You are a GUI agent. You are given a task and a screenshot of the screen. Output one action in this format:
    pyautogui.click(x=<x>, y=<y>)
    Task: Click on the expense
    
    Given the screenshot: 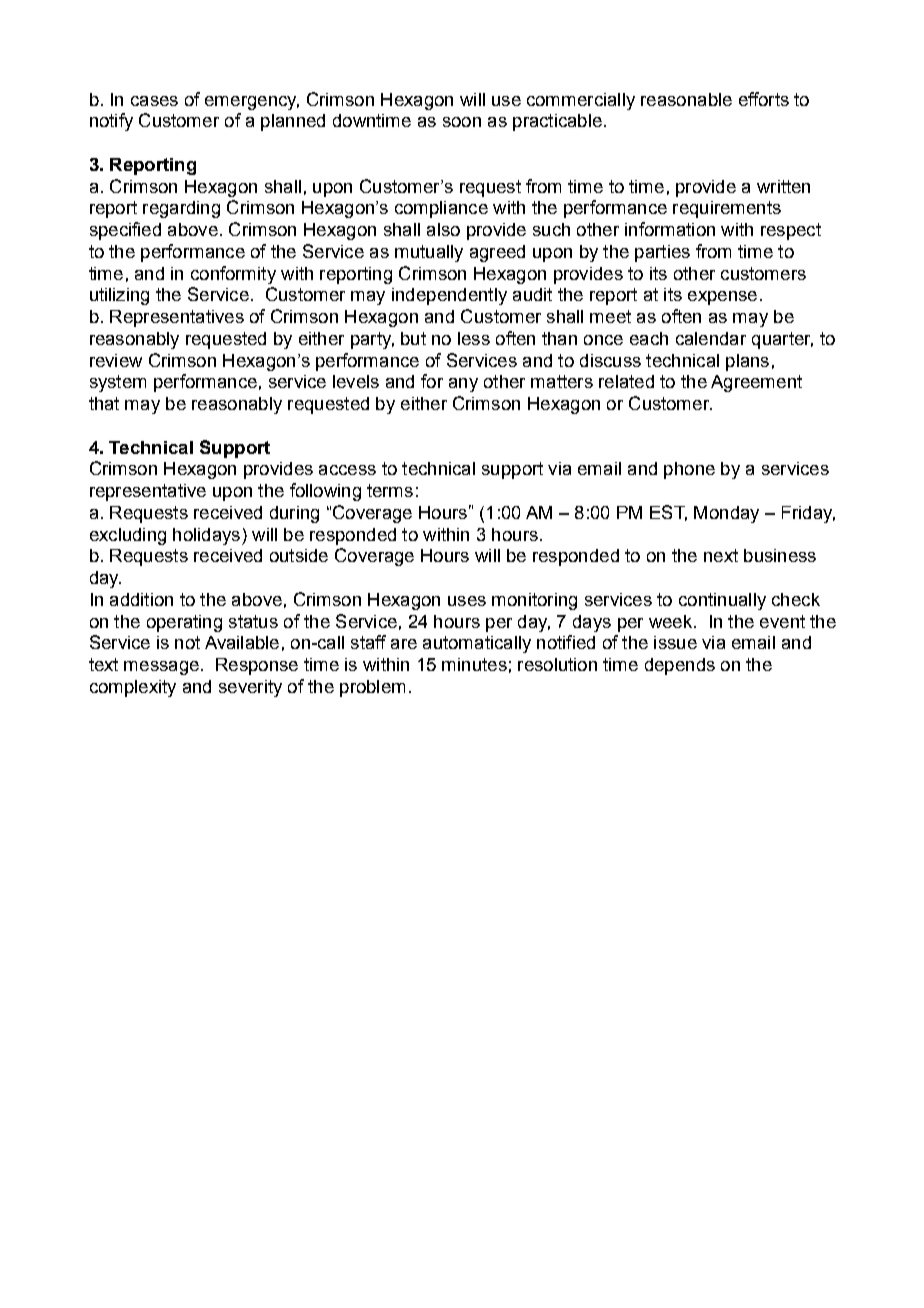 What is the action you would take?
    pyautogui.click(x=722, y=298)
